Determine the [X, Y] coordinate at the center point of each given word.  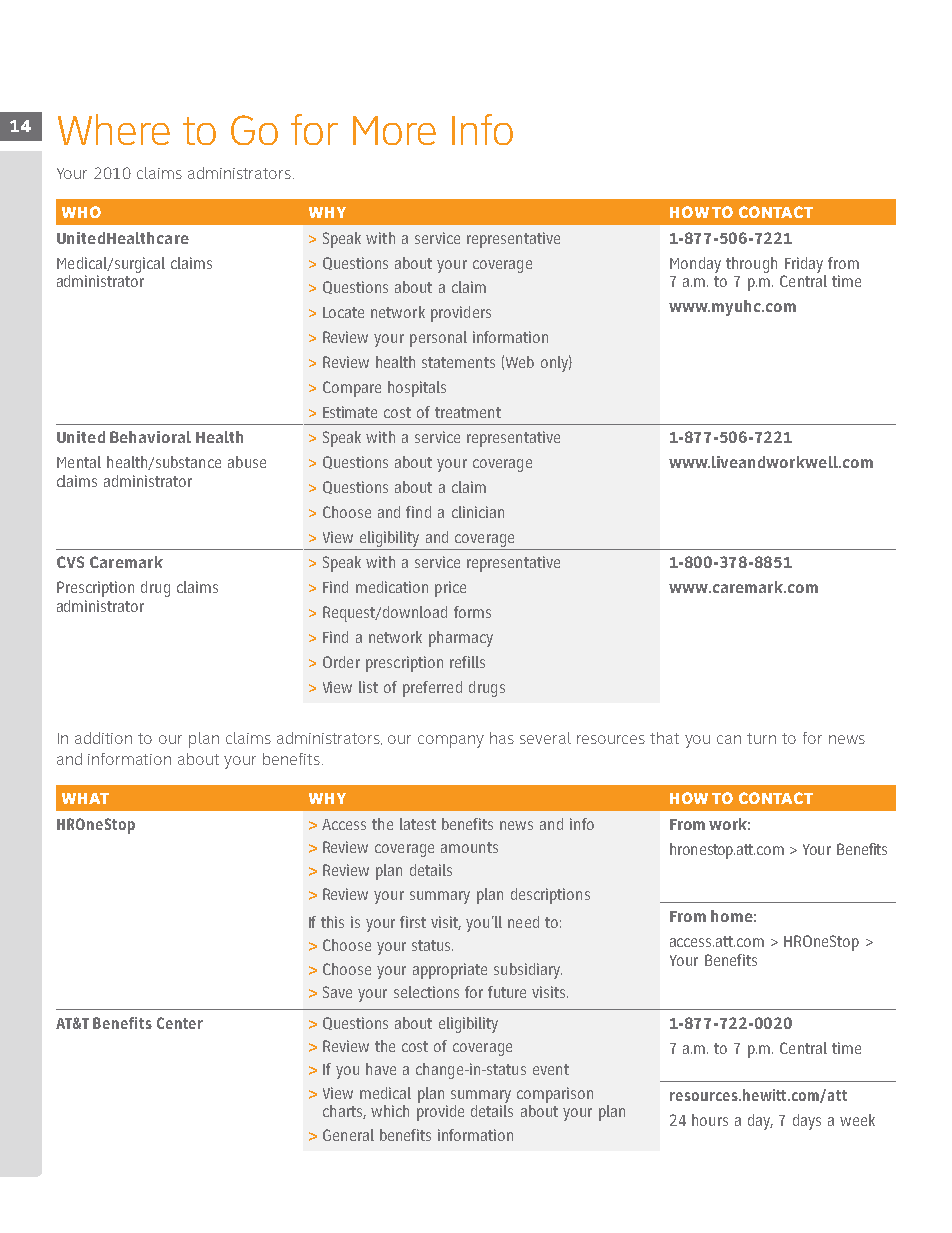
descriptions [550, 896]
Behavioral [150, 437]
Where [114, 129]
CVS [70, 562]
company [451, 741]
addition [103, 738]
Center [180, 1023]
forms [472, 612]
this [332, 922]
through [751, 265]
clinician [478, 512]
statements [458, 362]
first [413, 922]
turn [761, 738]
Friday [804, 265]
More [394, 130]
